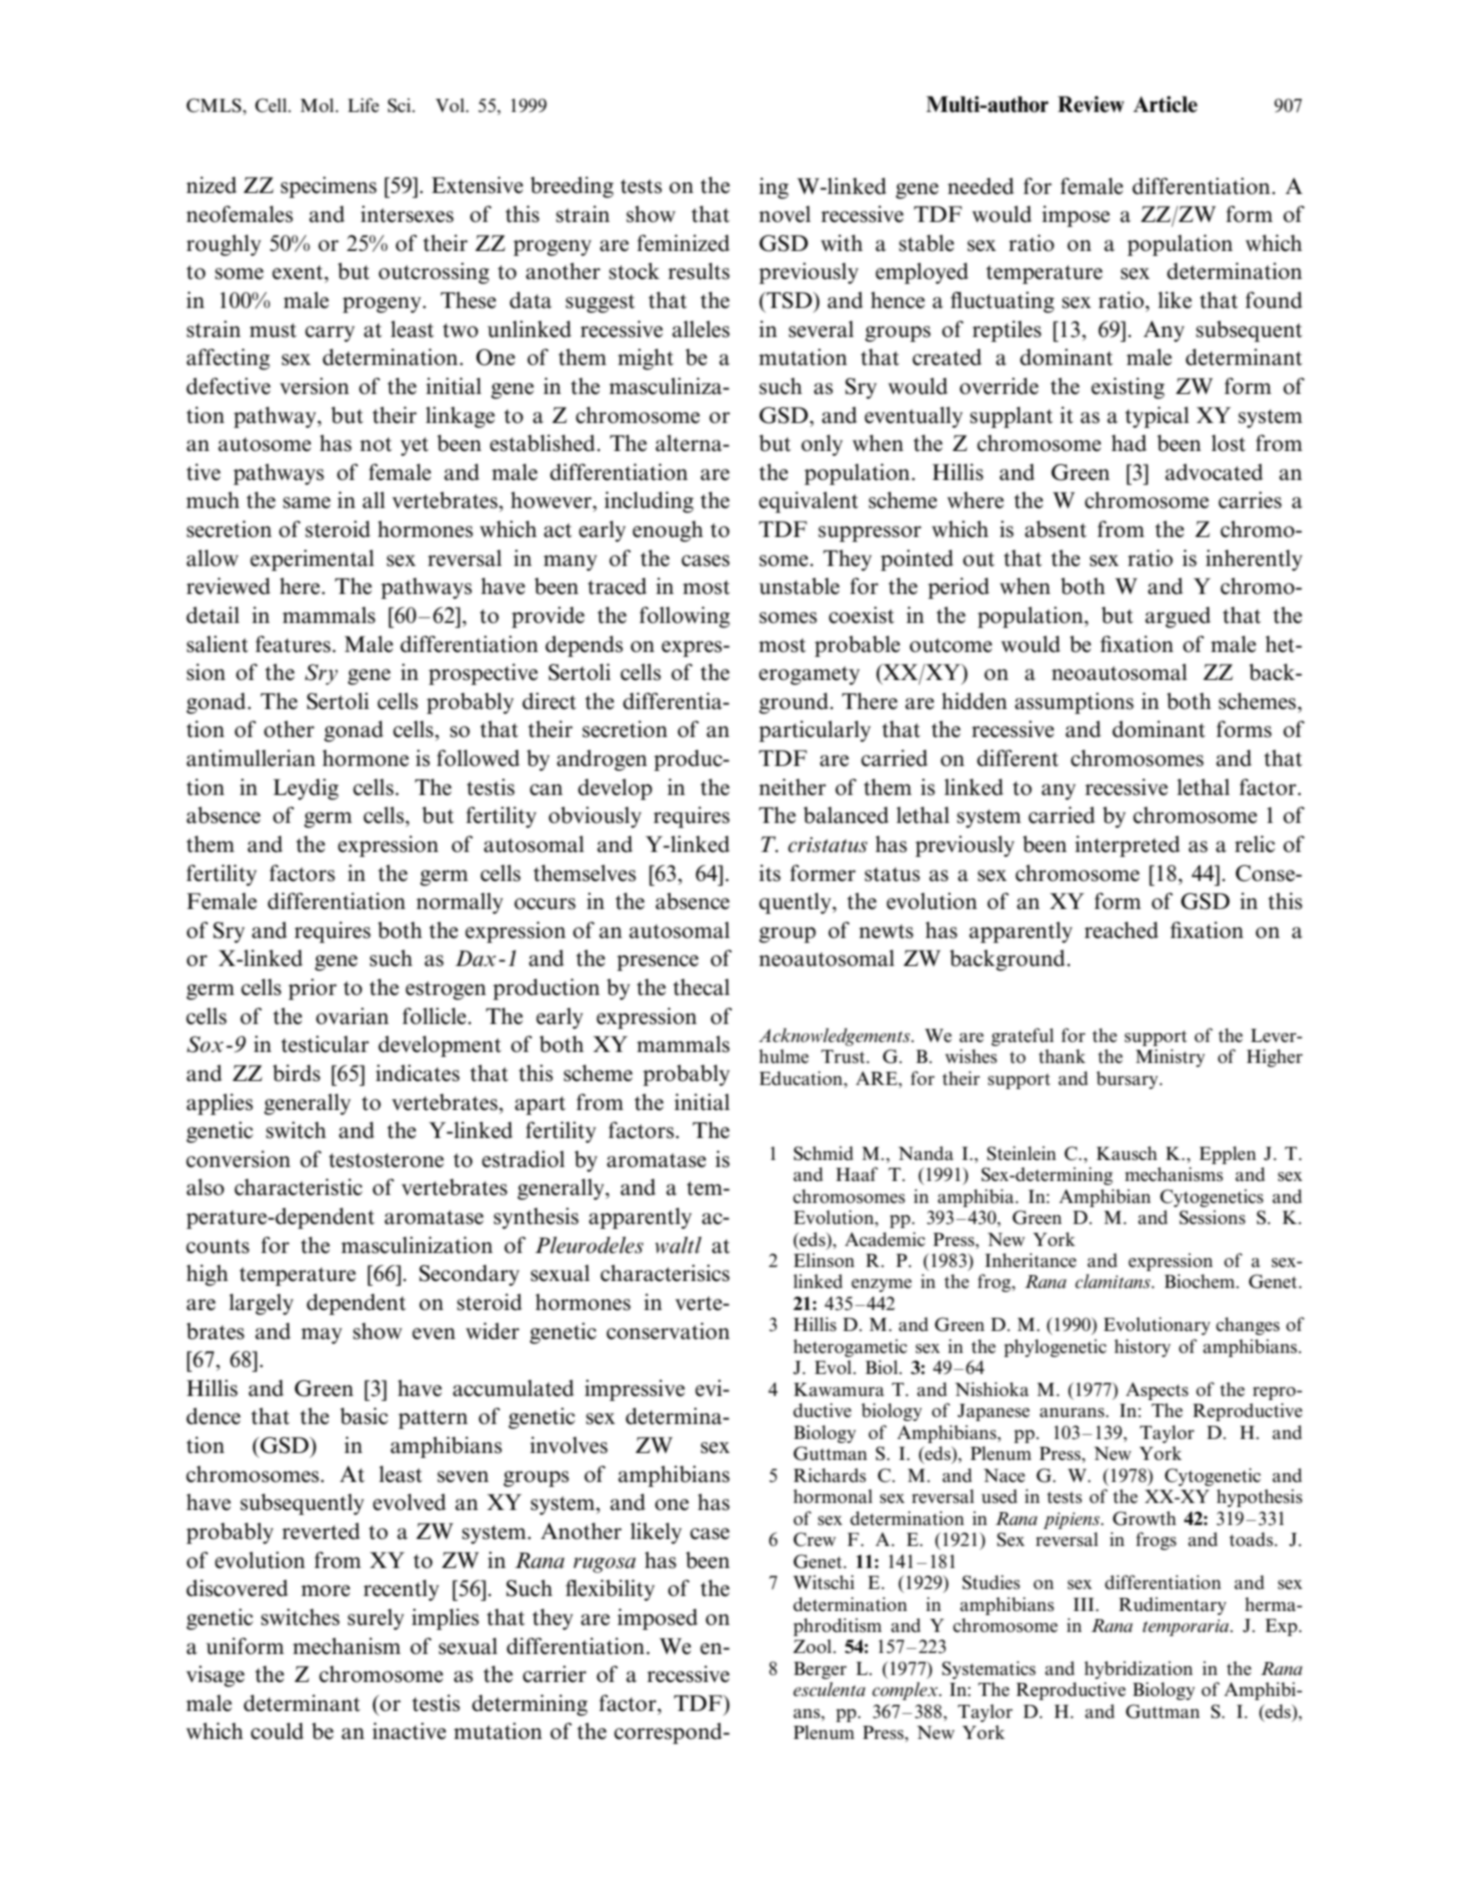 The width and height of the screenshot is (1466, 1897). I want to click on Berger, so click(820, 1670).
